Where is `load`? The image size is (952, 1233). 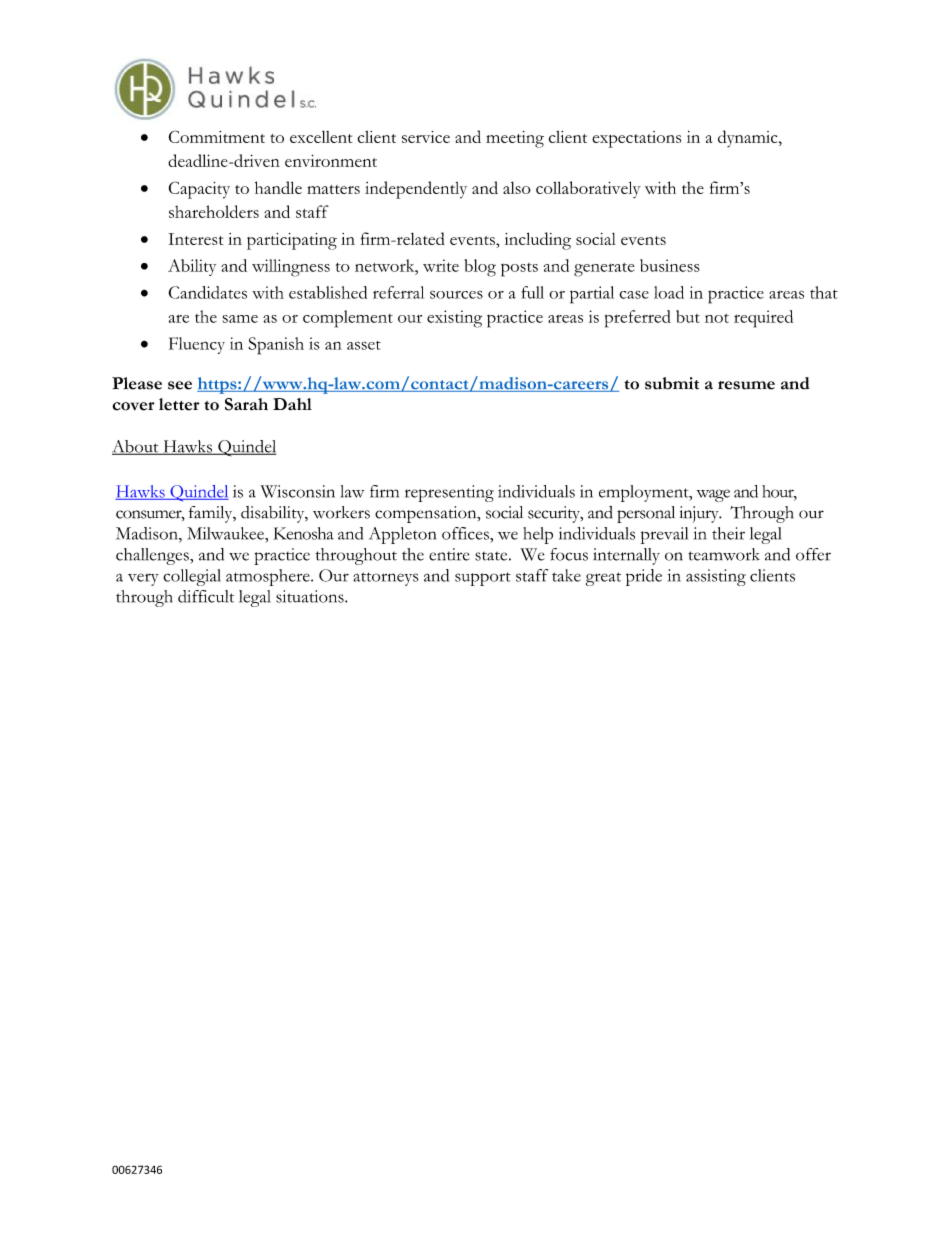
load is located at coordinates (669, 292).
